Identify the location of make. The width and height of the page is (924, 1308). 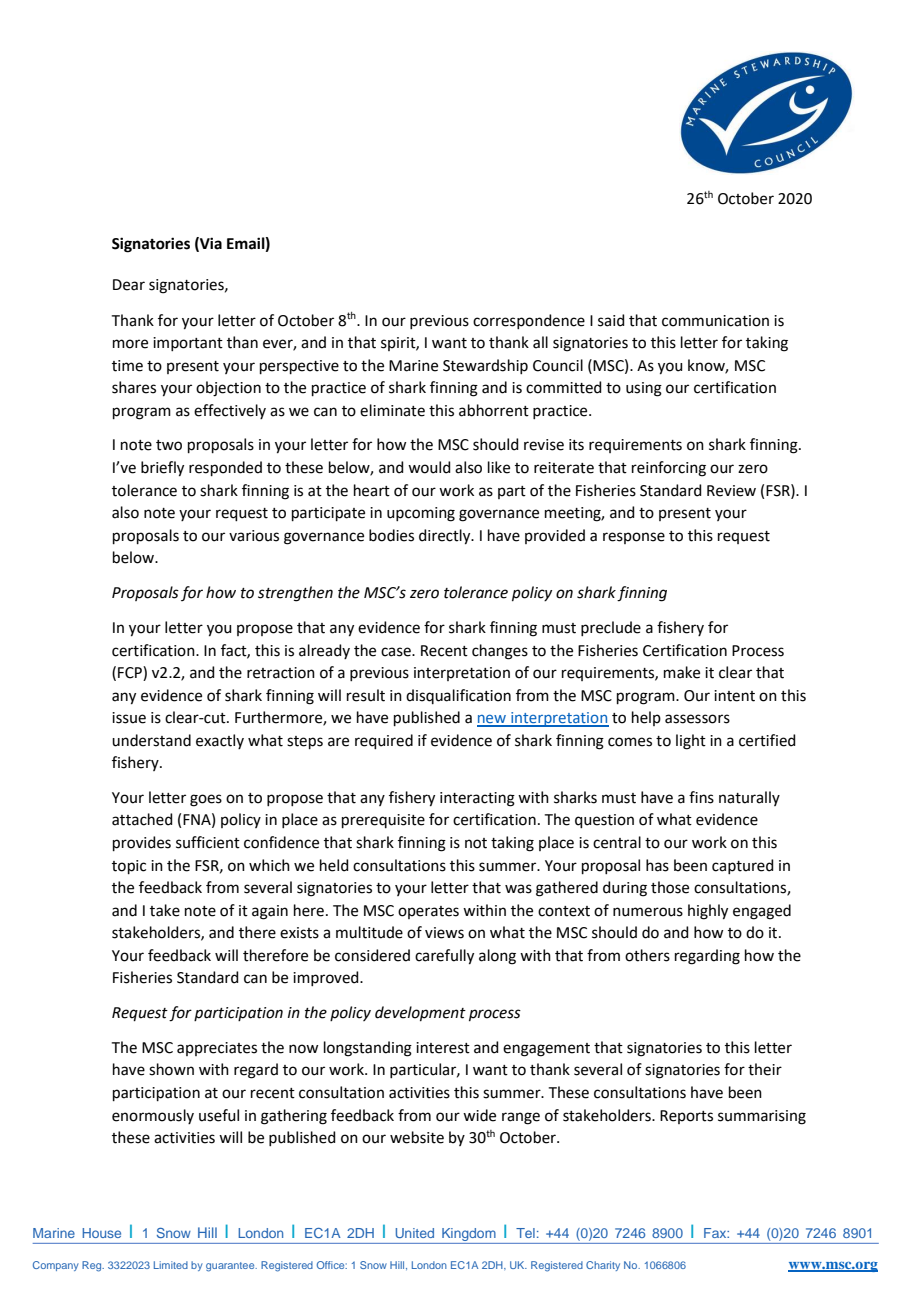
(682, 672).
